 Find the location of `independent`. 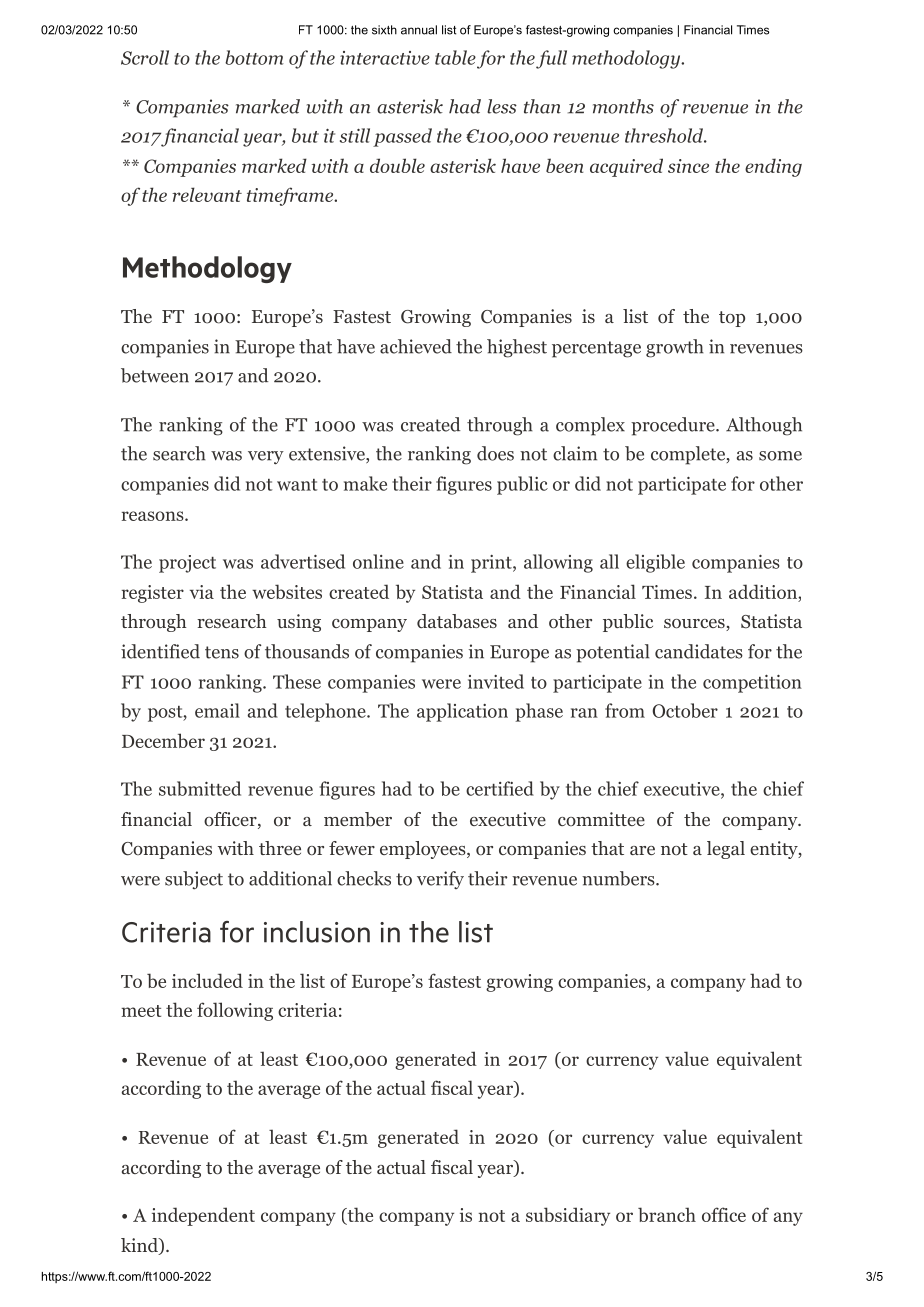

independent is located at coordinates (203, 1216).
